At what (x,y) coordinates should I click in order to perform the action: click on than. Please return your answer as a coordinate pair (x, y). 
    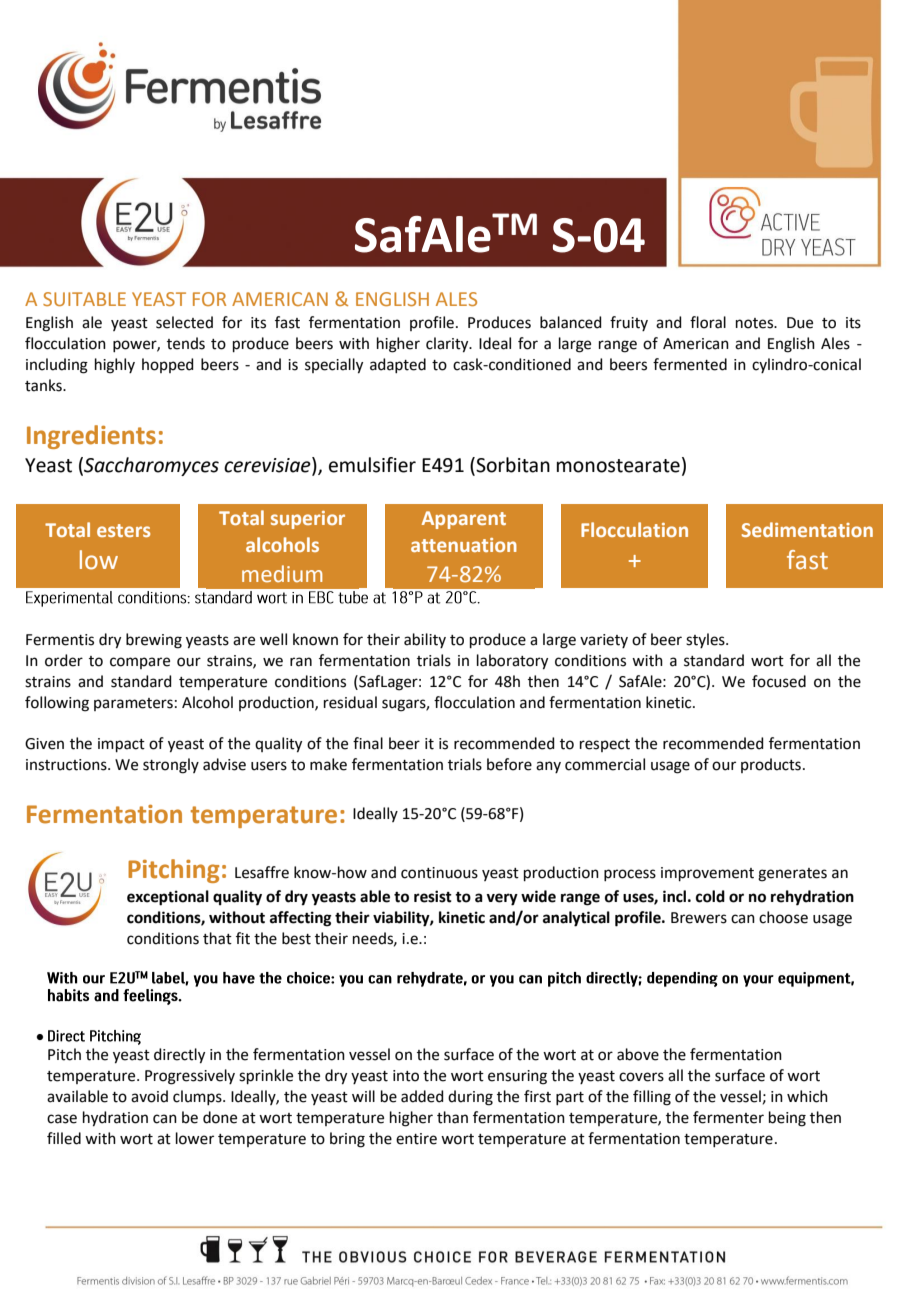
    Looking at the image, I should click on (452, 1117).
